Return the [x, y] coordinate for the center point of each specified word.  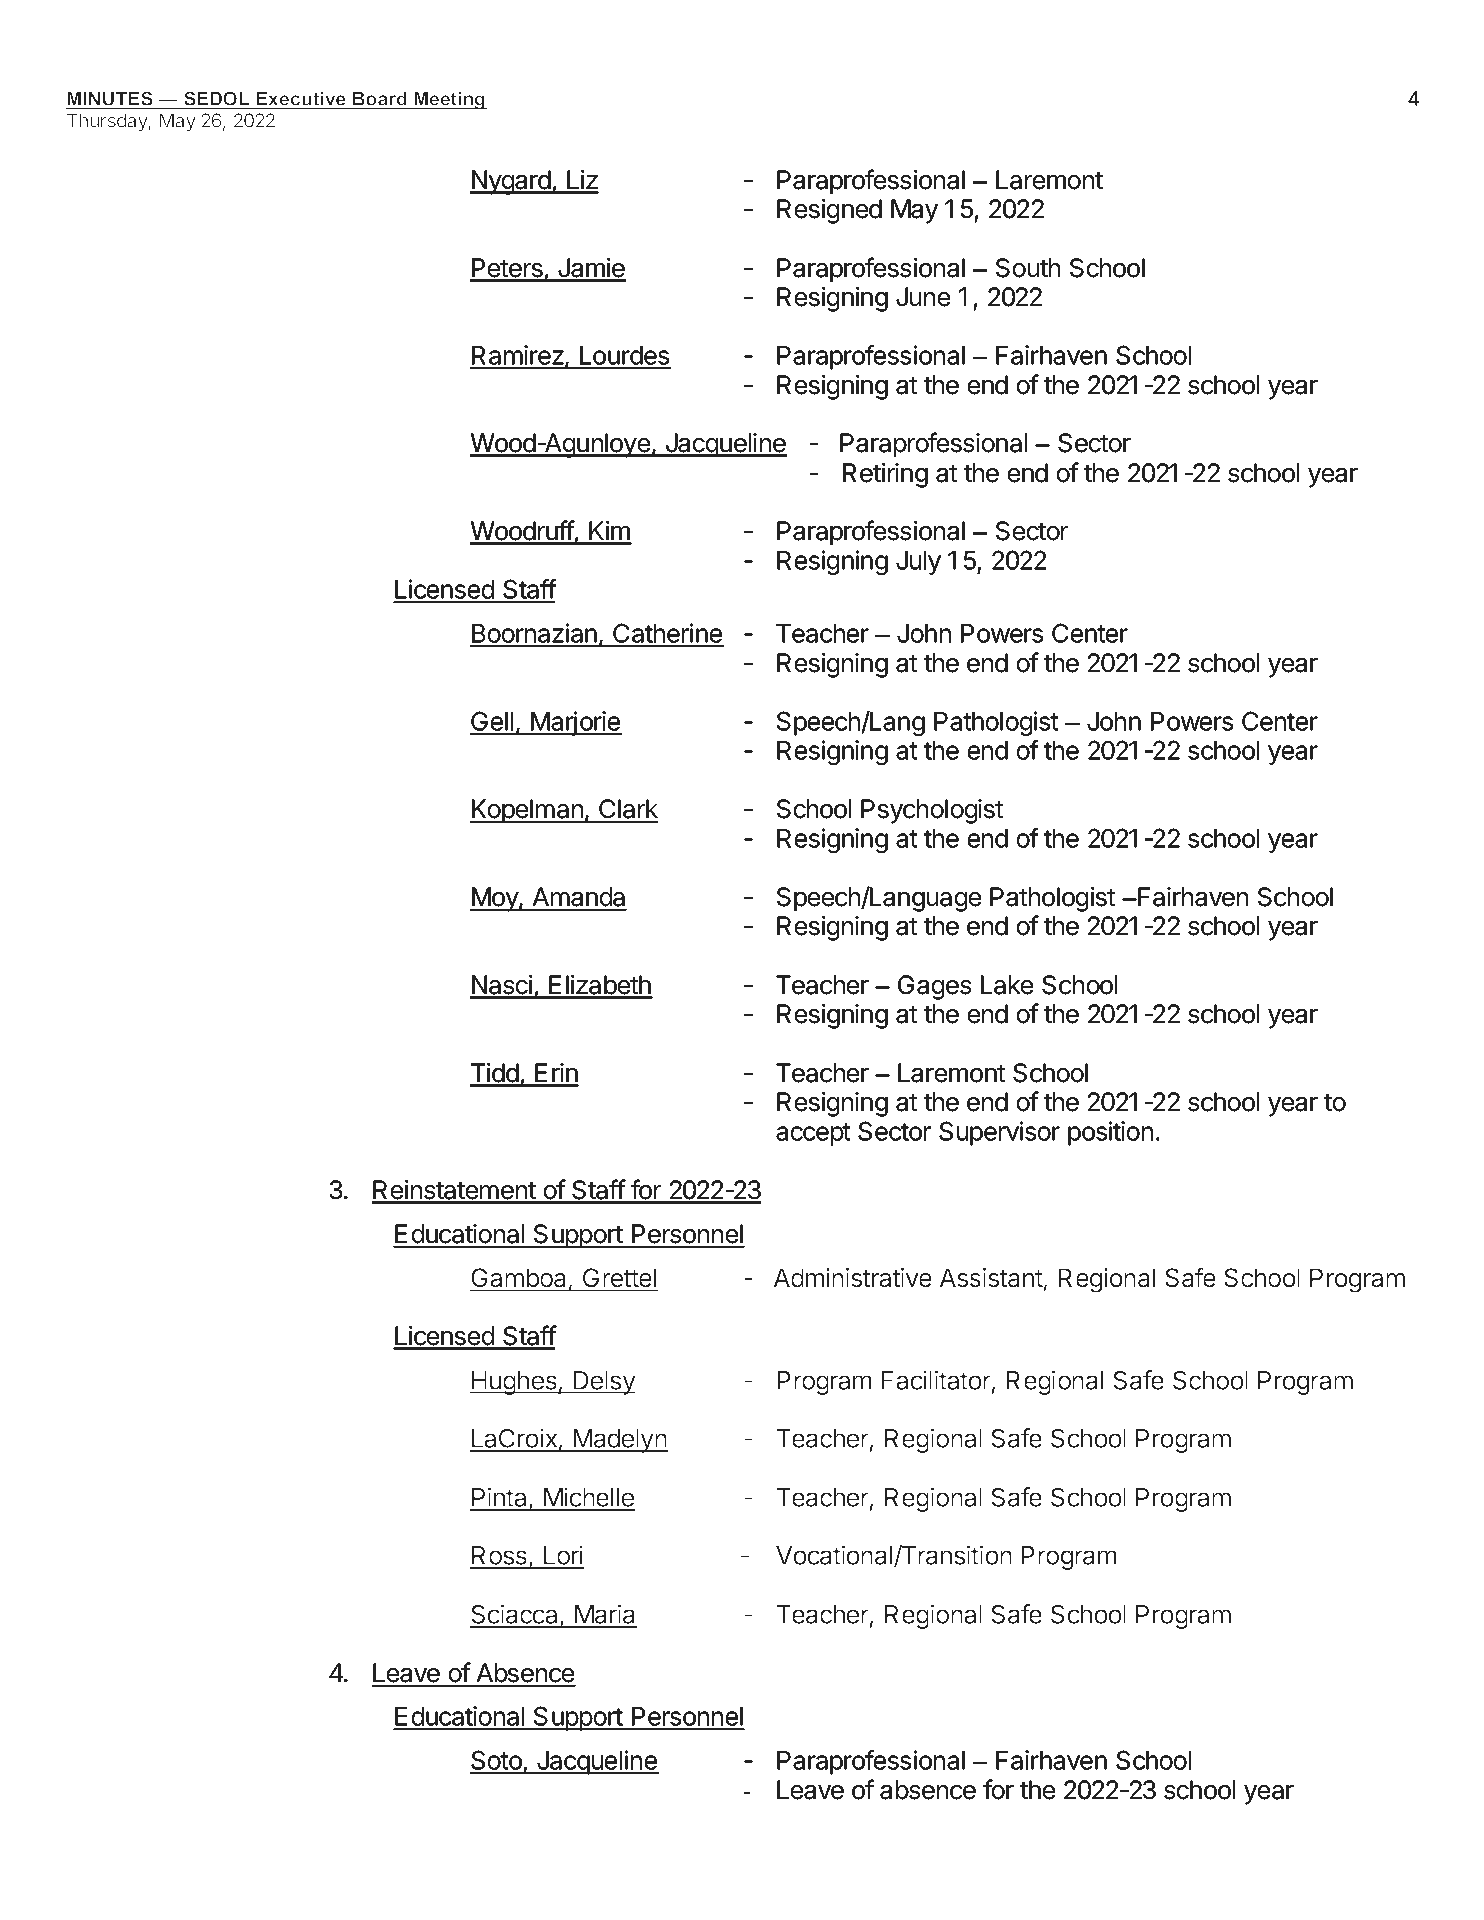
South [1028, 268]
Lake [1007, 985]
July [918, 563]
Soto [497, 1761]
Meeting [449, 100]
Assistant [991, 1278]
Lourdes [624, 357]
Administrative [852, 1278]
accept [813, 1134]
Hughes [514, 1383]
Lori [563, 1556]
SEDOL [217, 99]
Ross [499, 1557]
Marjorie [575, 723]
